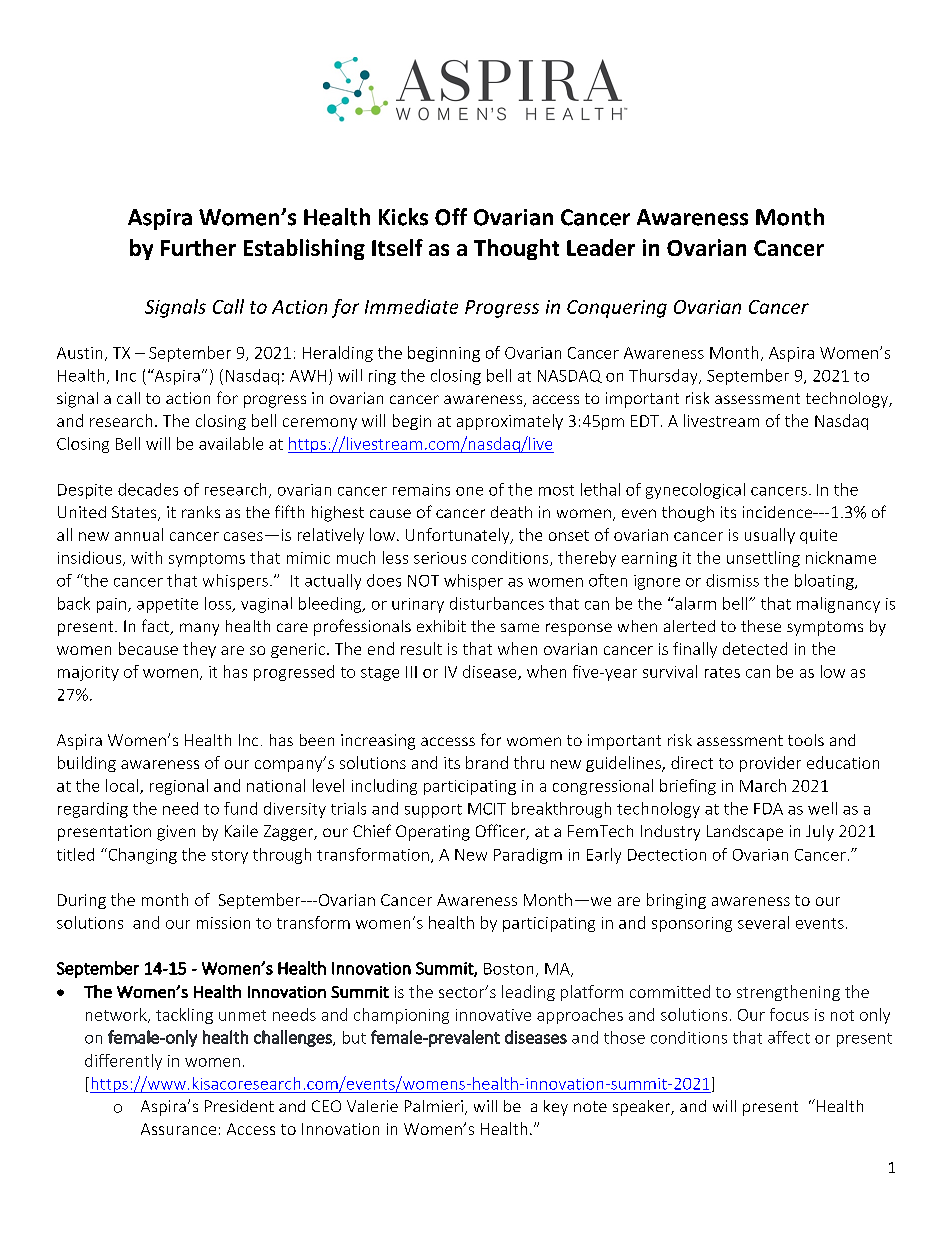 The height and width of the screenshot is (1233, 952). Describe the element at coordinates (148, 489) in the screenshot. I see `decades` at that location.
